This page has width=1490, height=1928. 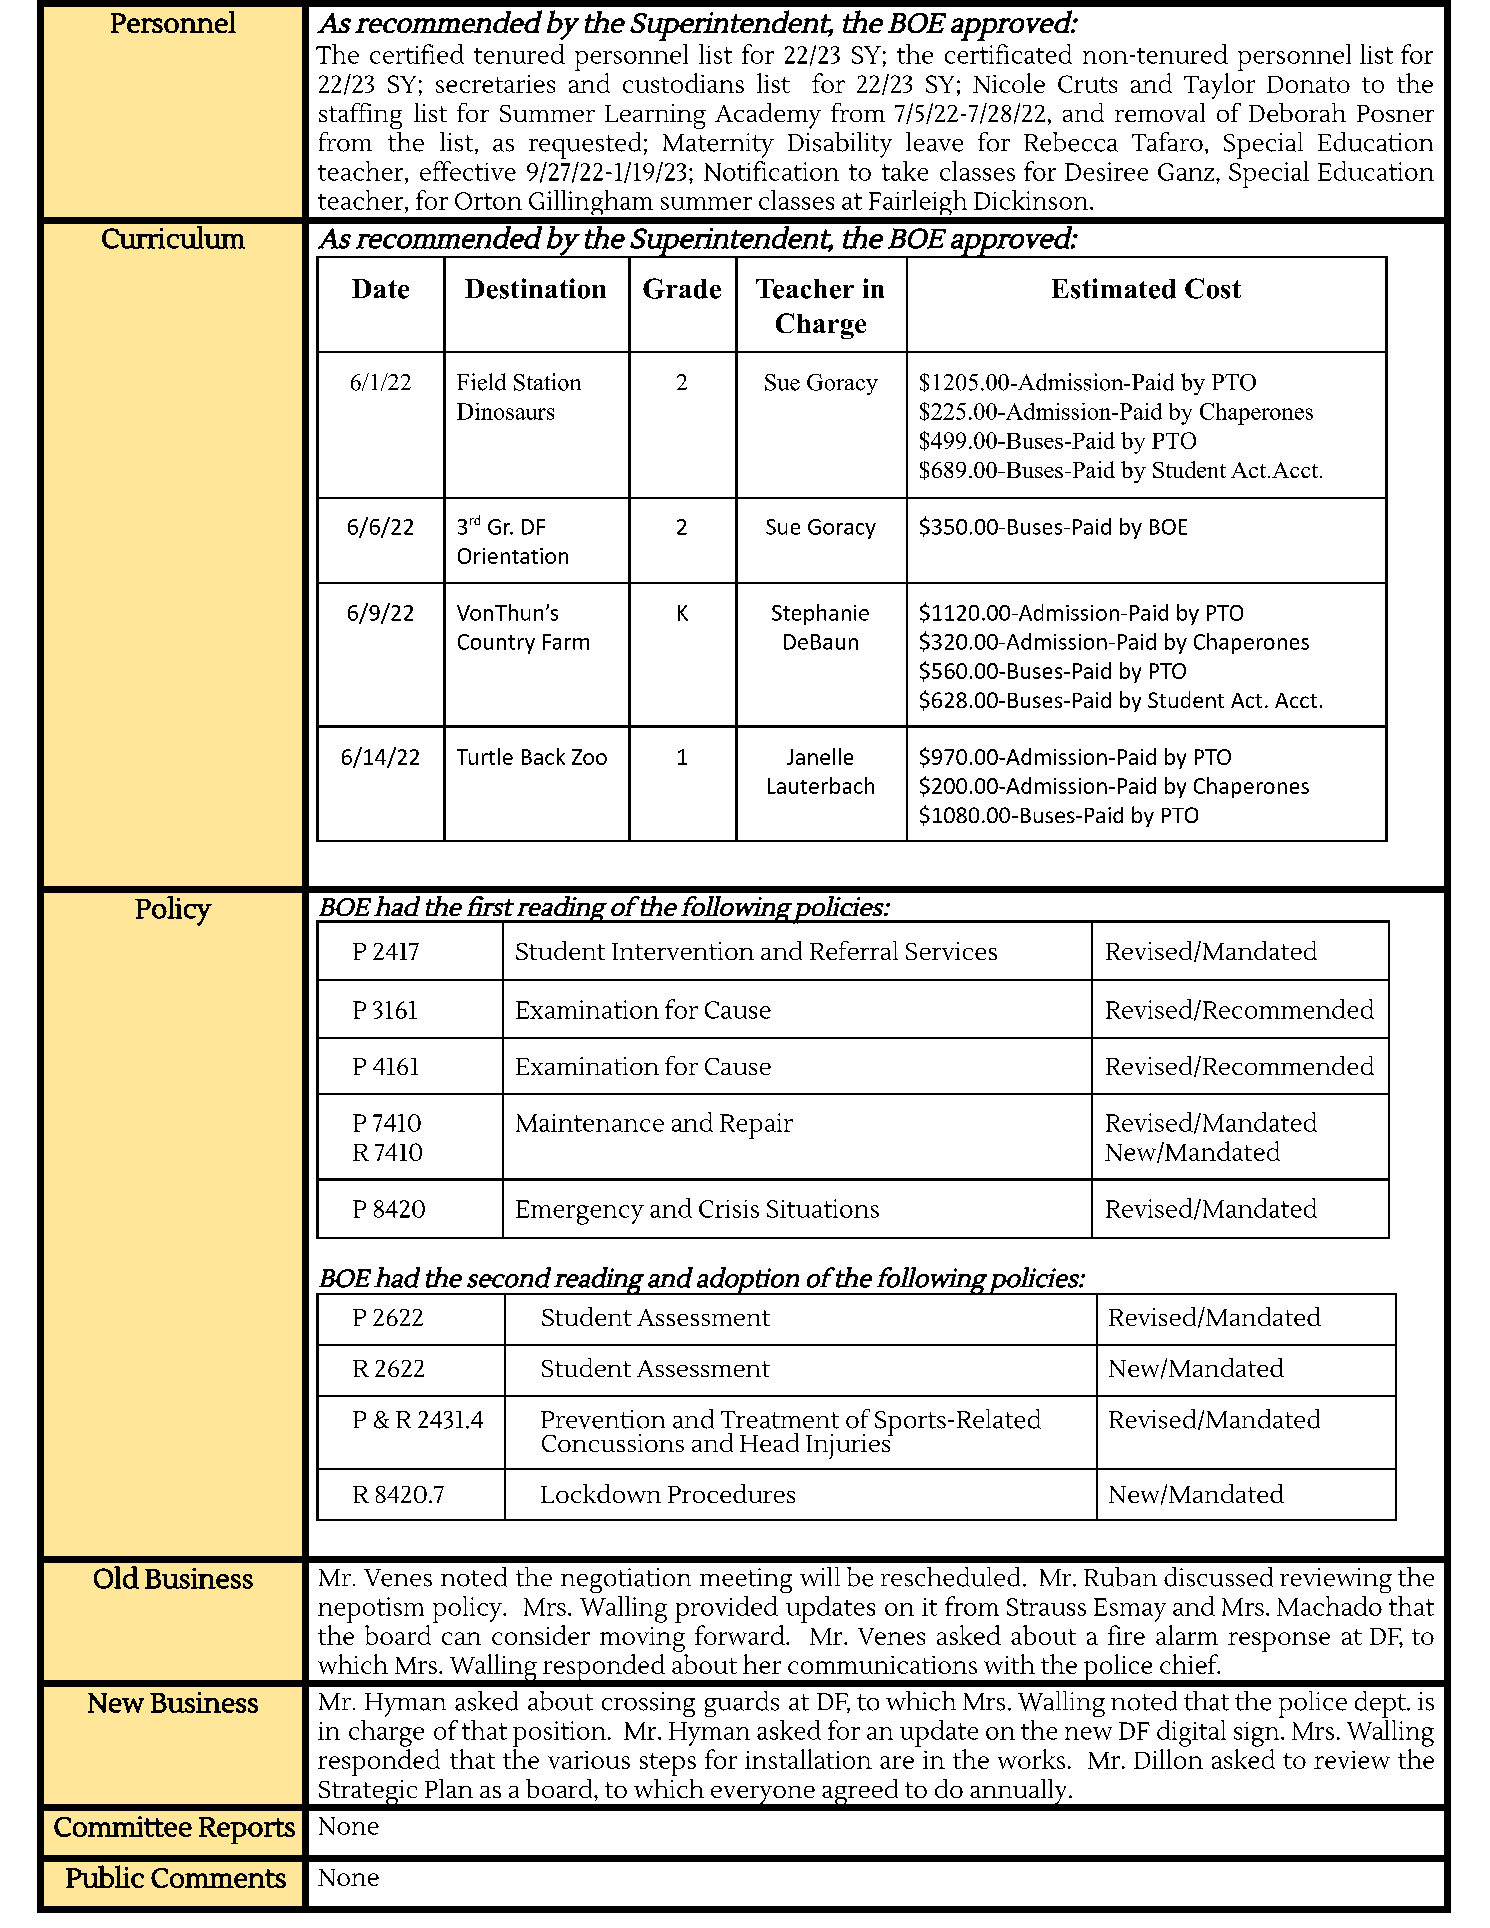 I want to click on staffing, so click(x=360, y=116).
